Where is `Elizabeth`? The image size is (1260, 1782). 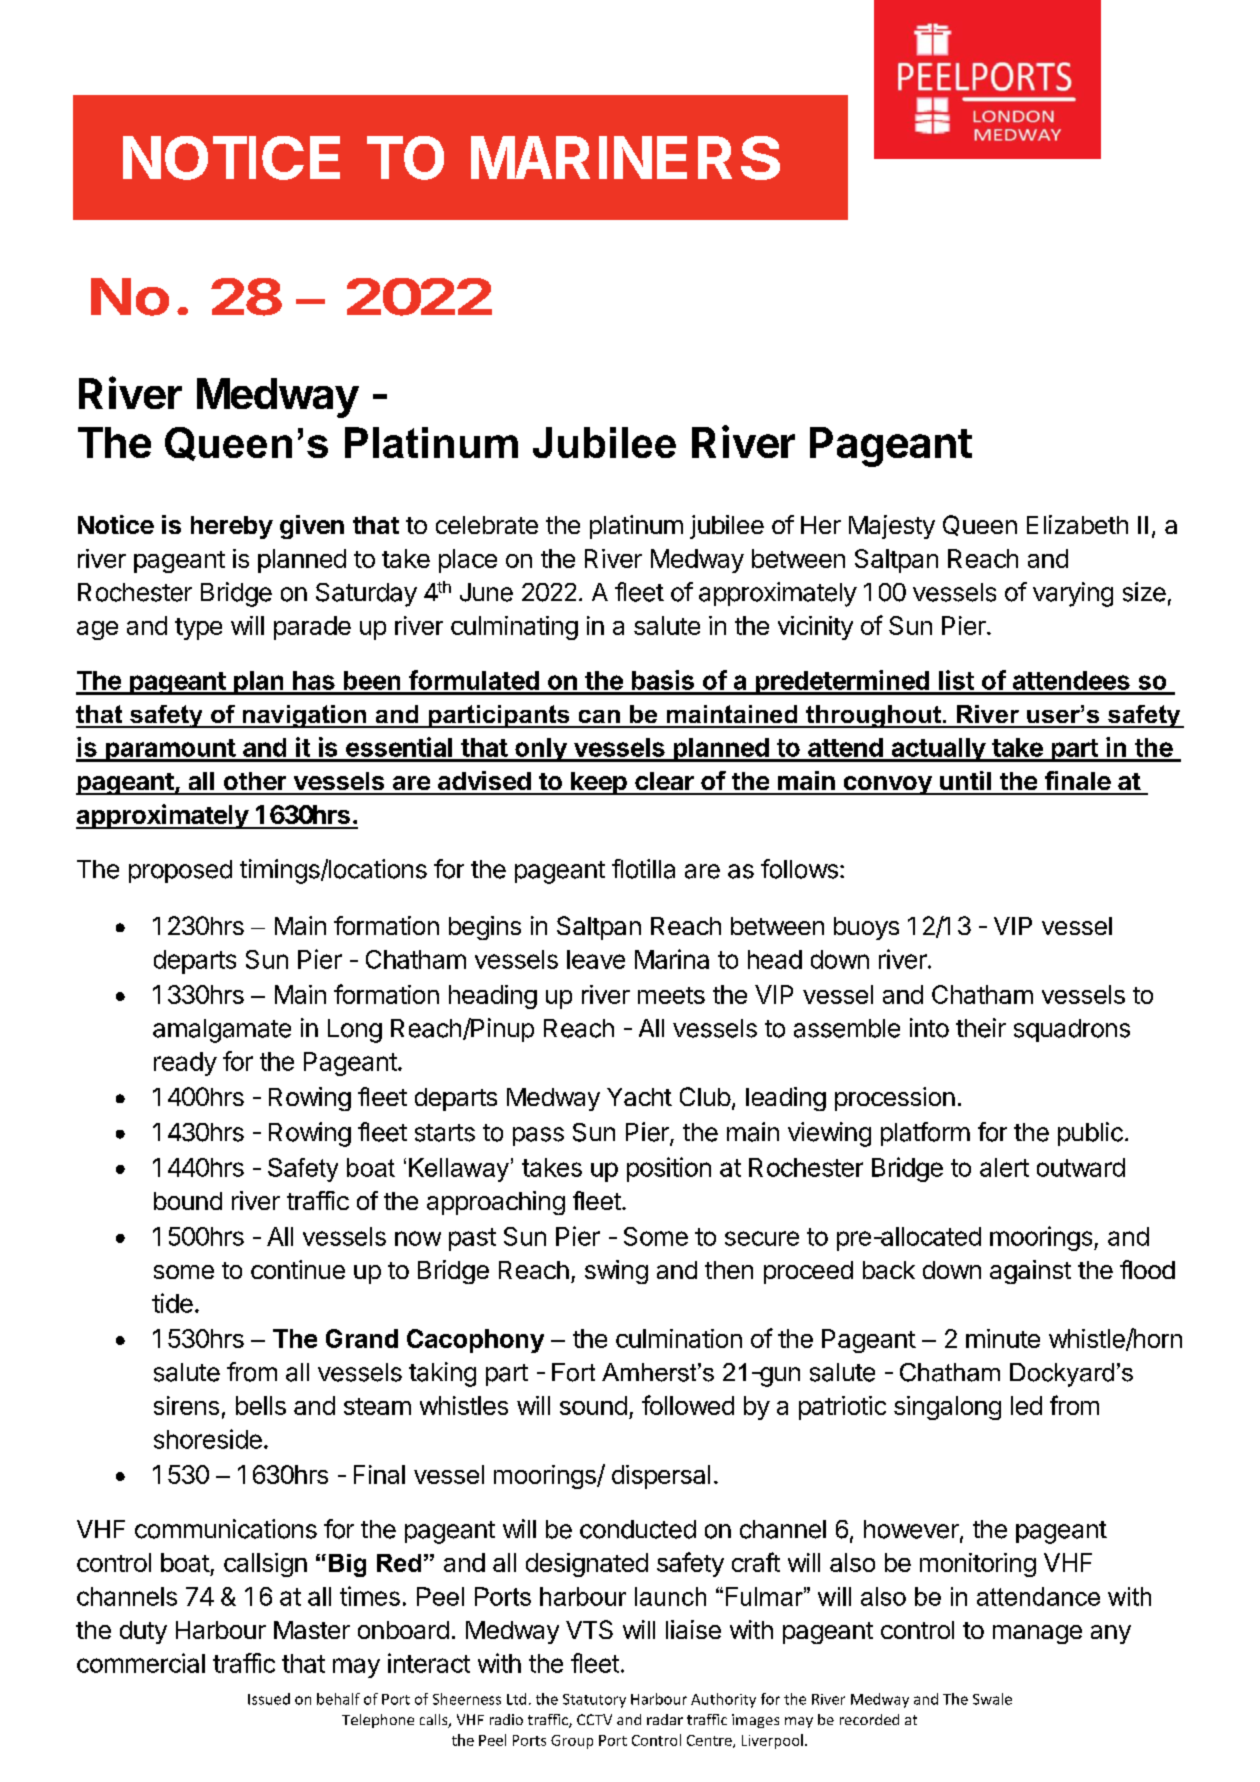 Elizabeth is located at coordinates (1077, 524).
